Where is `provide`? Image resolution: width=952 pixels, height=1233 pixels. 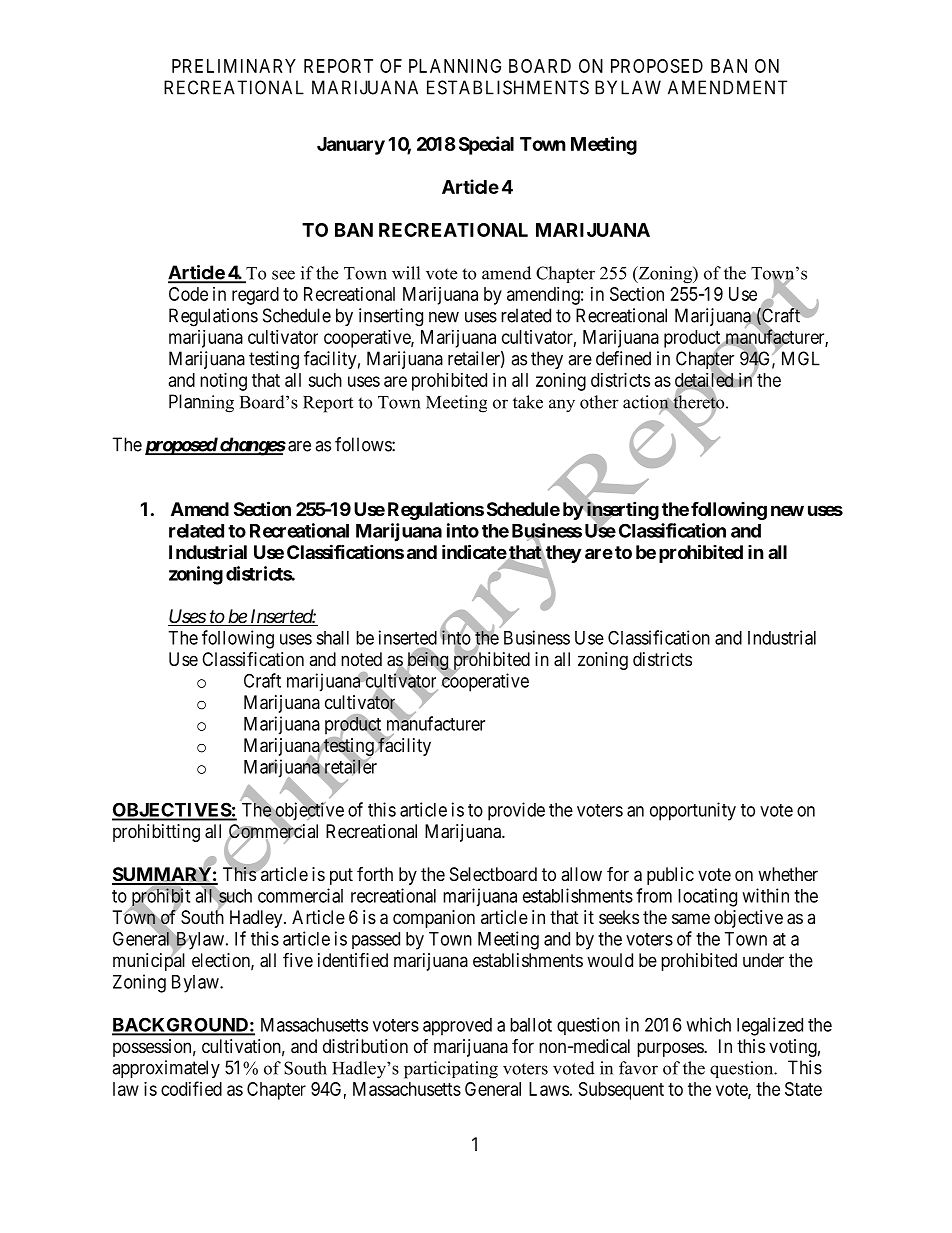
provide is located at coordinates (516, 811).
